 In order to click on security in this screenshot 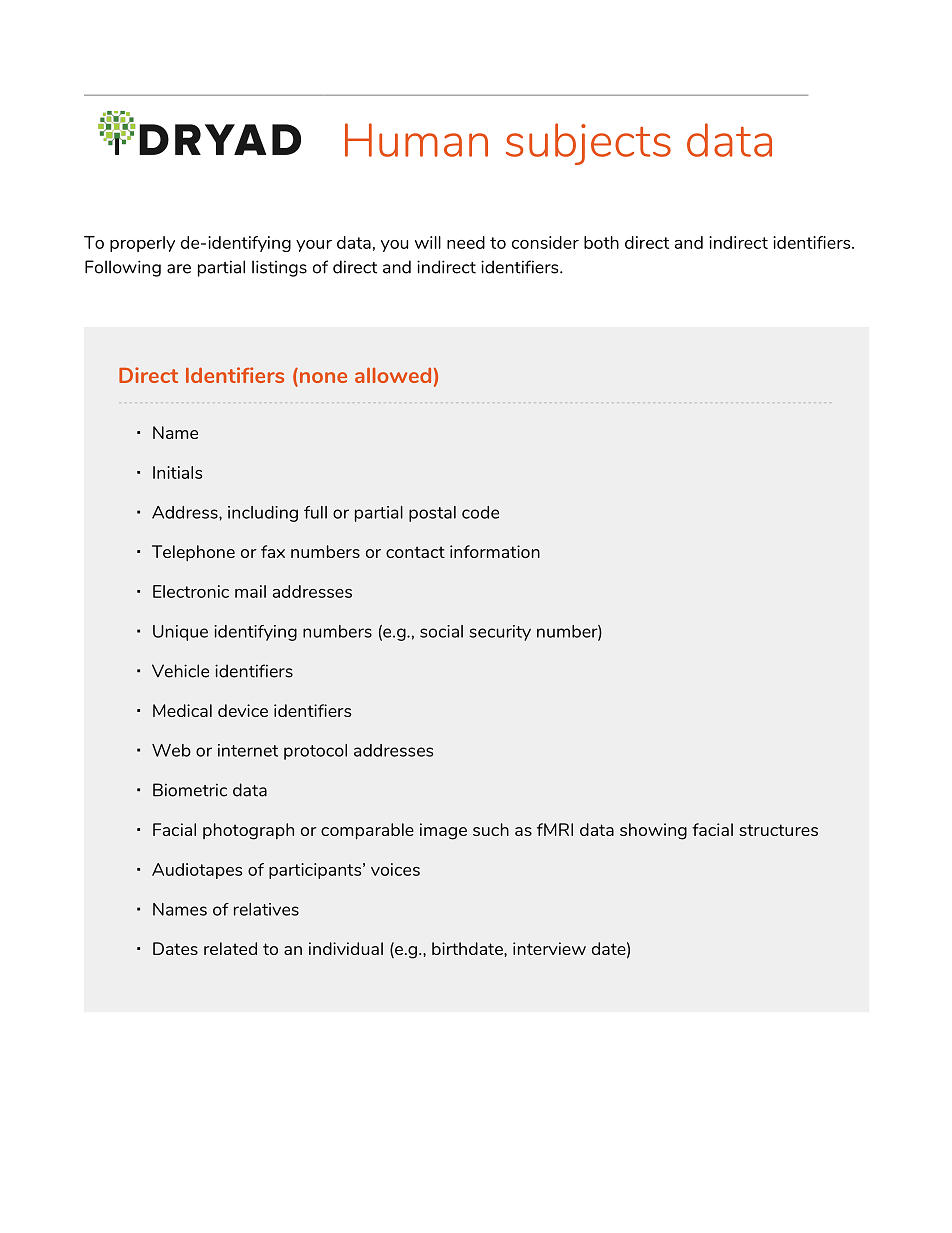, I will do `click(500, 633)`.
